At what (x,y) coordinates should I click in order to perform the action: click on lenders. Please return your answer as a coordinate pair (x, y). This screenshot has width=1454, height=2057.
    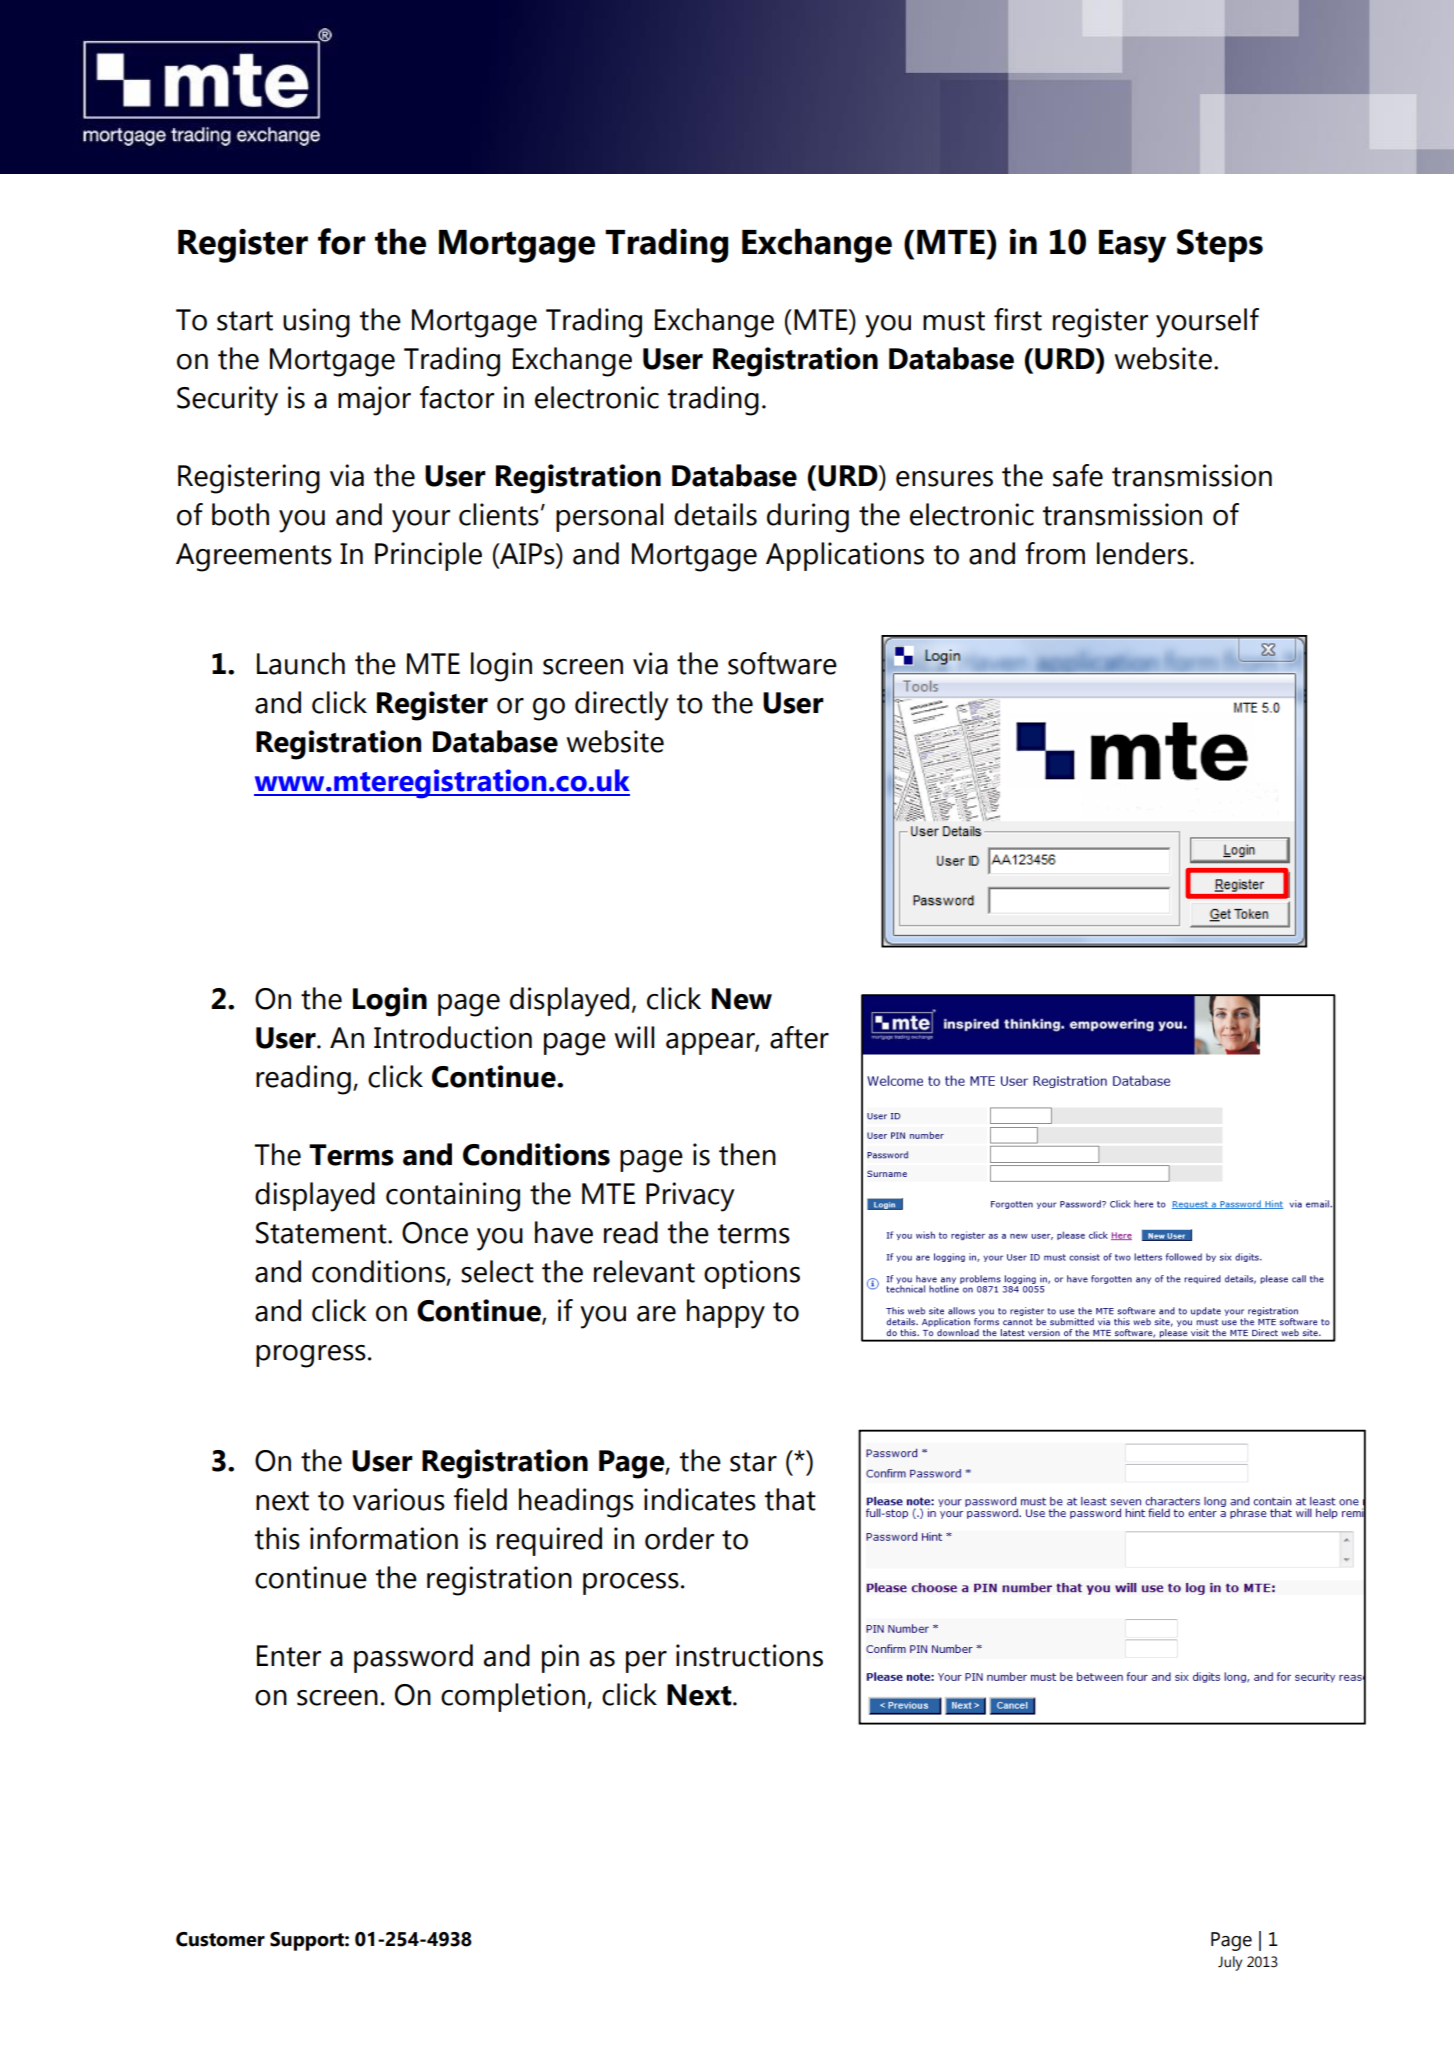
    Looking at the image, I should click on (1142, 553).
